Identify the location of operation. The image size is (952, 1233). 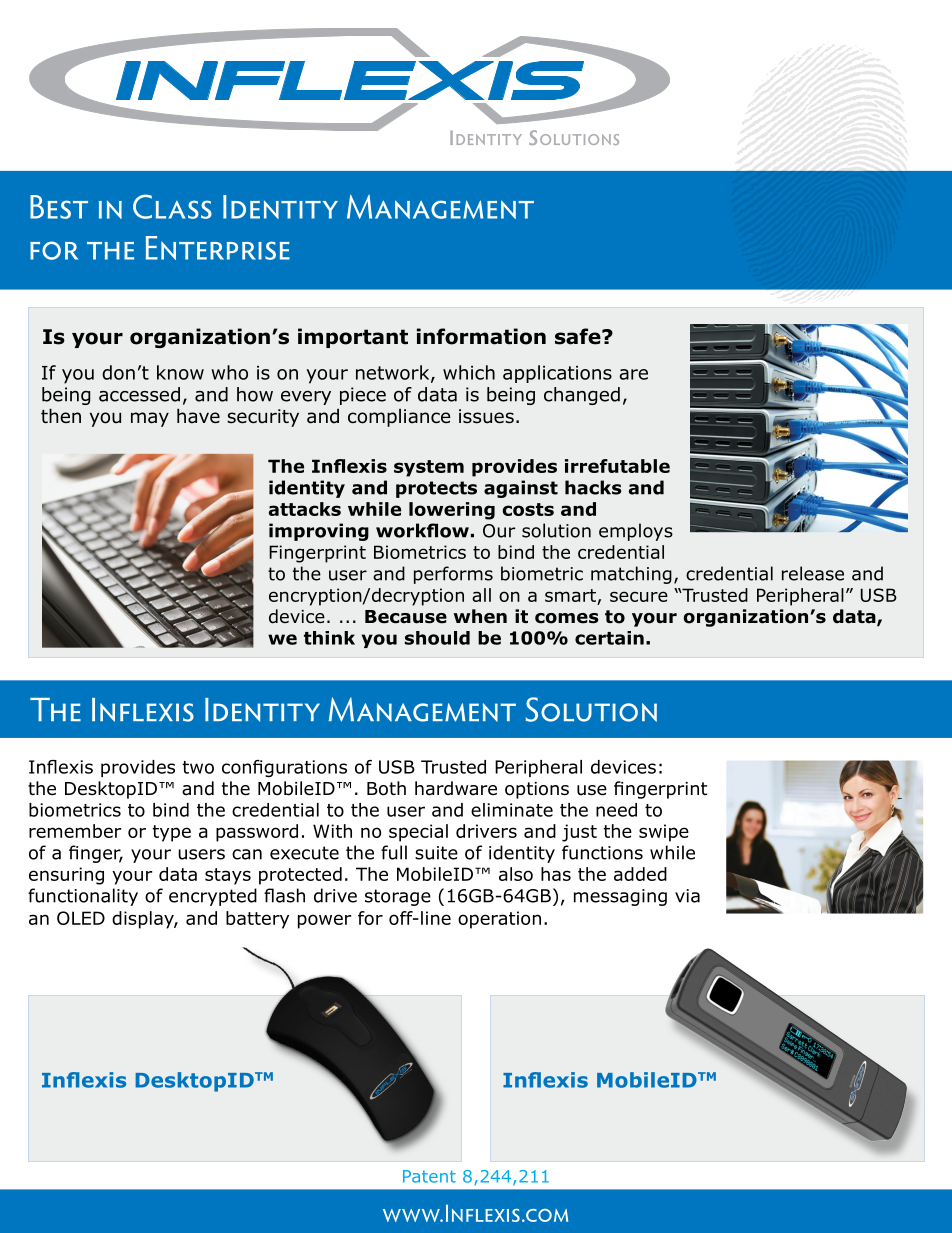
(499, 920).
